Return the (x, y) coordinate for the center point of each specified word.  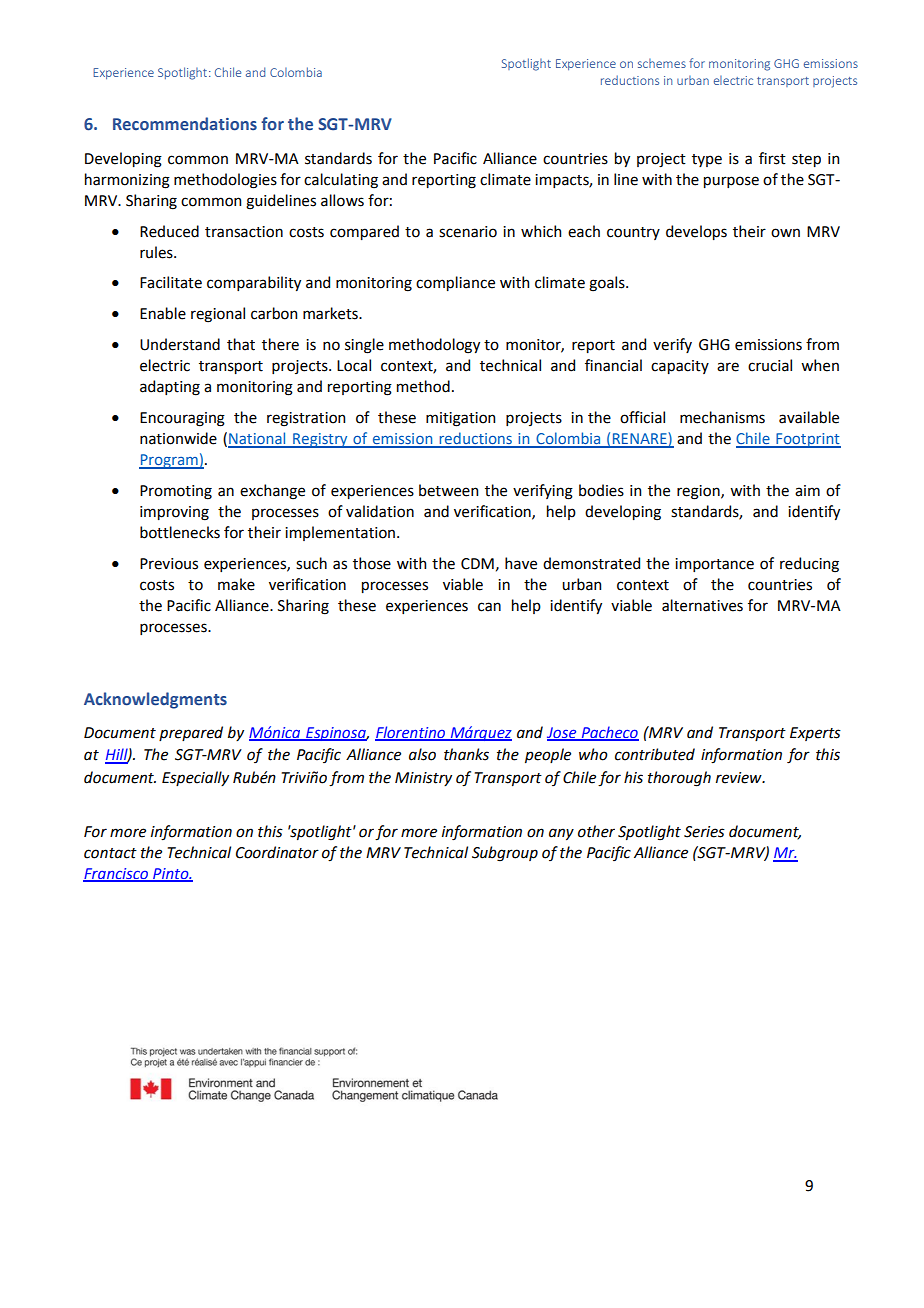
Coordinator (277, 852)
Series (704, 832)
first (772, 158)
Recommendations (185, 124)
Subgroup (505, 854)
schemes (662, 63)
